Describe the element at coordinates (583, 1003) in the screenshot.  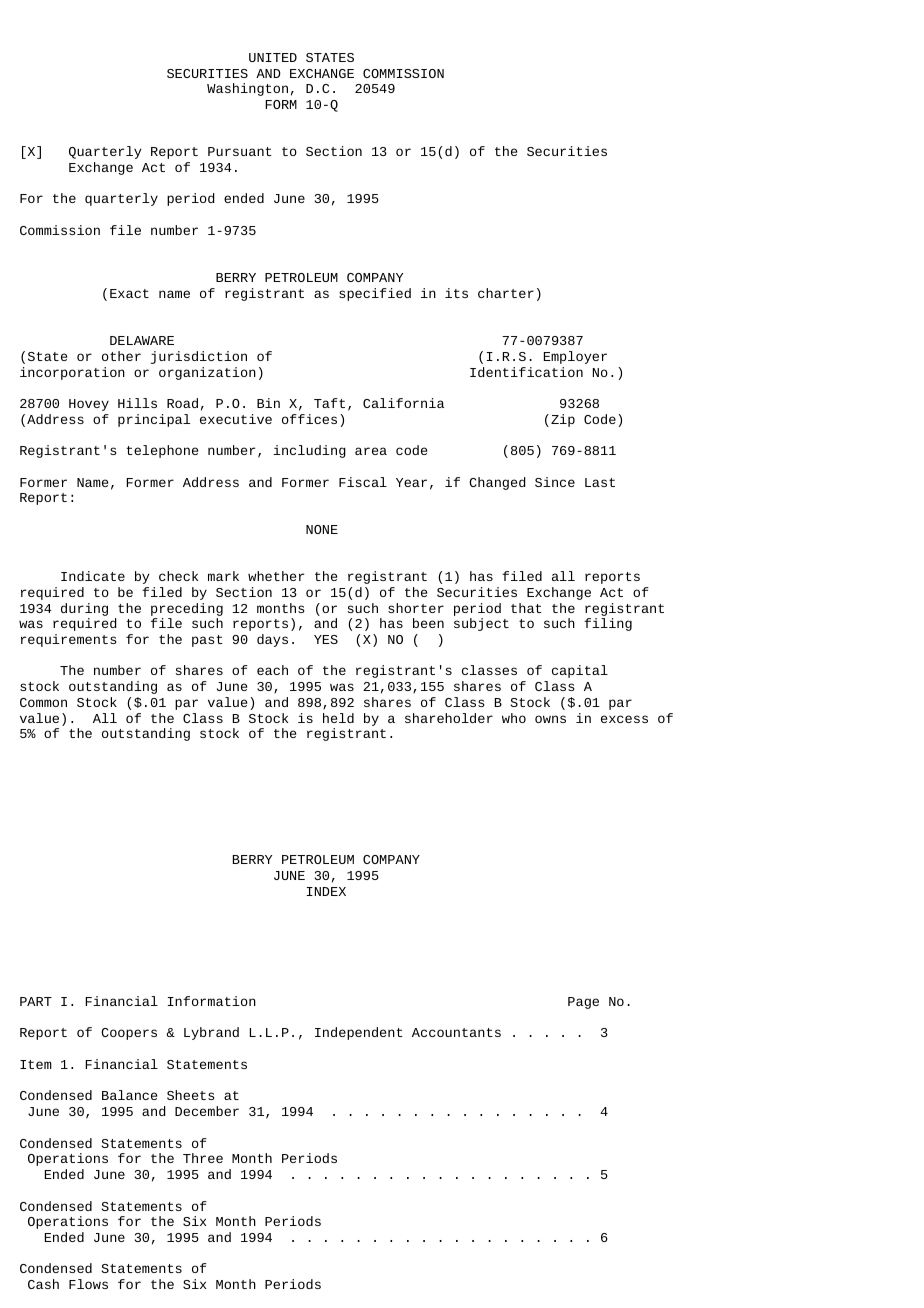
I see `Page` at that location.
